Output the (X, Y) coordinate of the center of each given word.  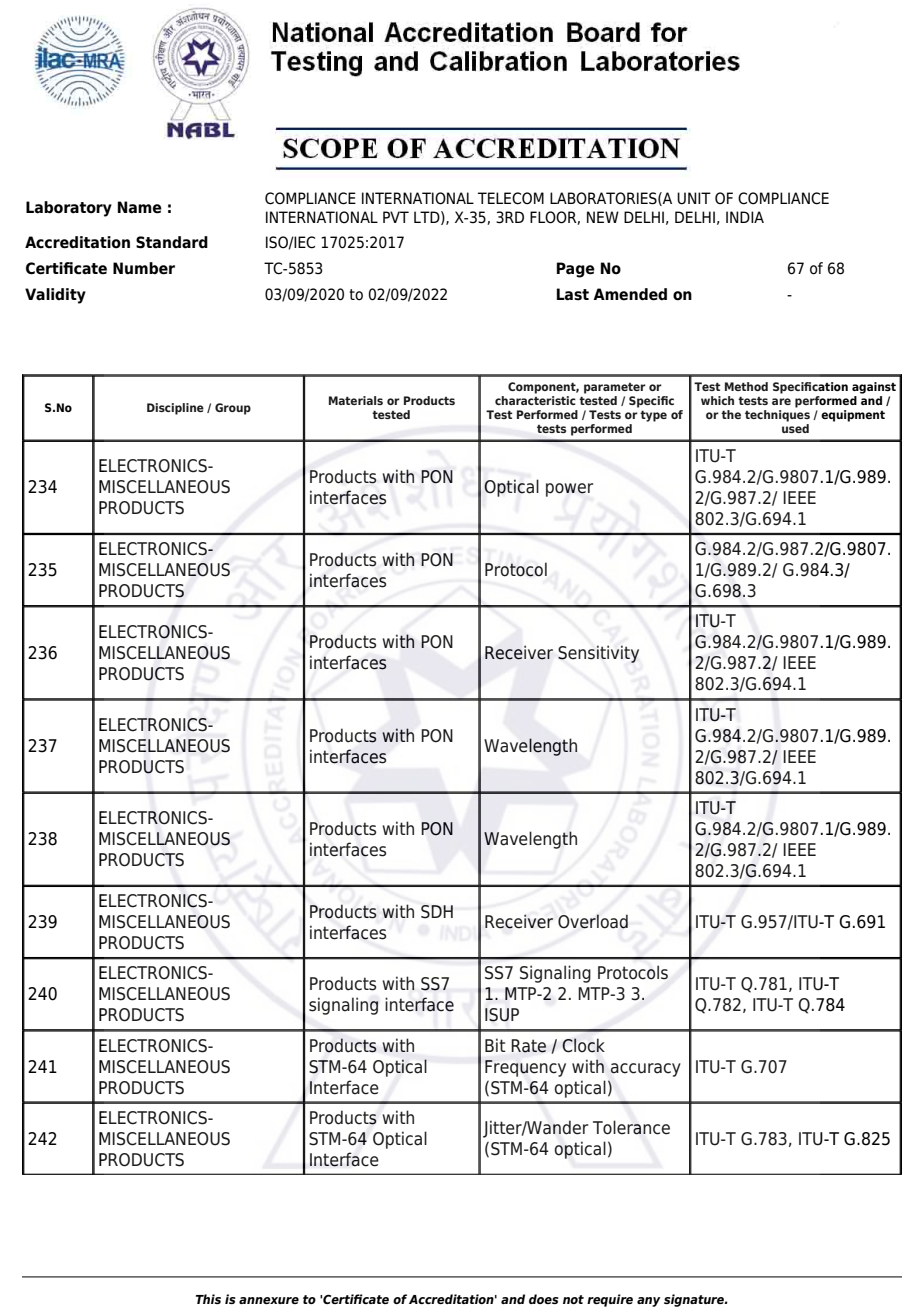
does (544, 1299)
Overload (593, 921)
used (795, 428)
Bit (495, 1045)
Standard (172, 242)
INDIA (745, 217)
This (208, 1299)
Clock (583, 1045)
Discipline (175, 409)
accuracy (646, 1070)
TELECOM (511, 198)
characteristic (535, 400)
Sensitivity (598, 654)
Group (233, 409)
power (569, 490)
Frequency (525, 1068)
